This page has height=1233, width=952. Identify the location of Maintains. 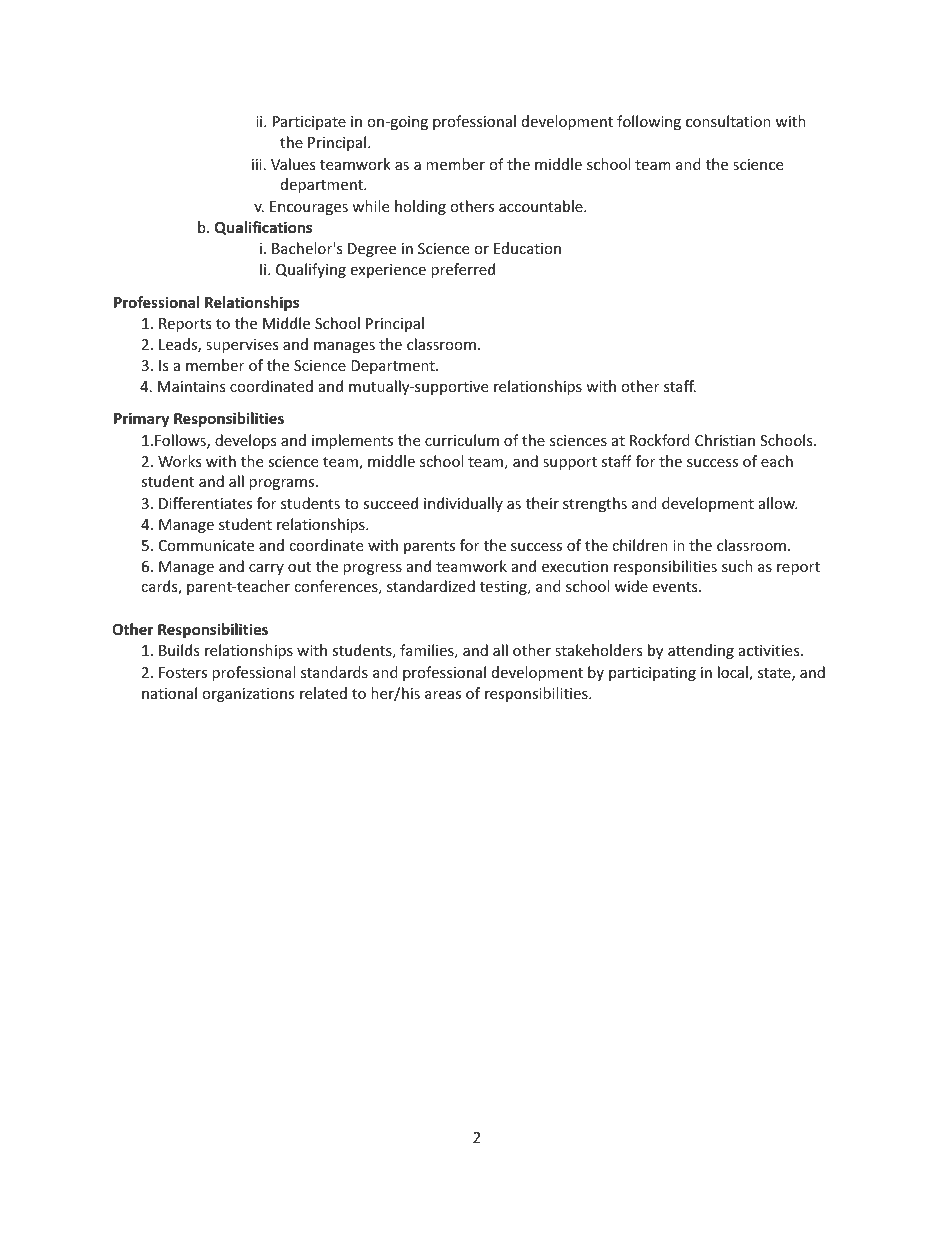
(192, 386).
